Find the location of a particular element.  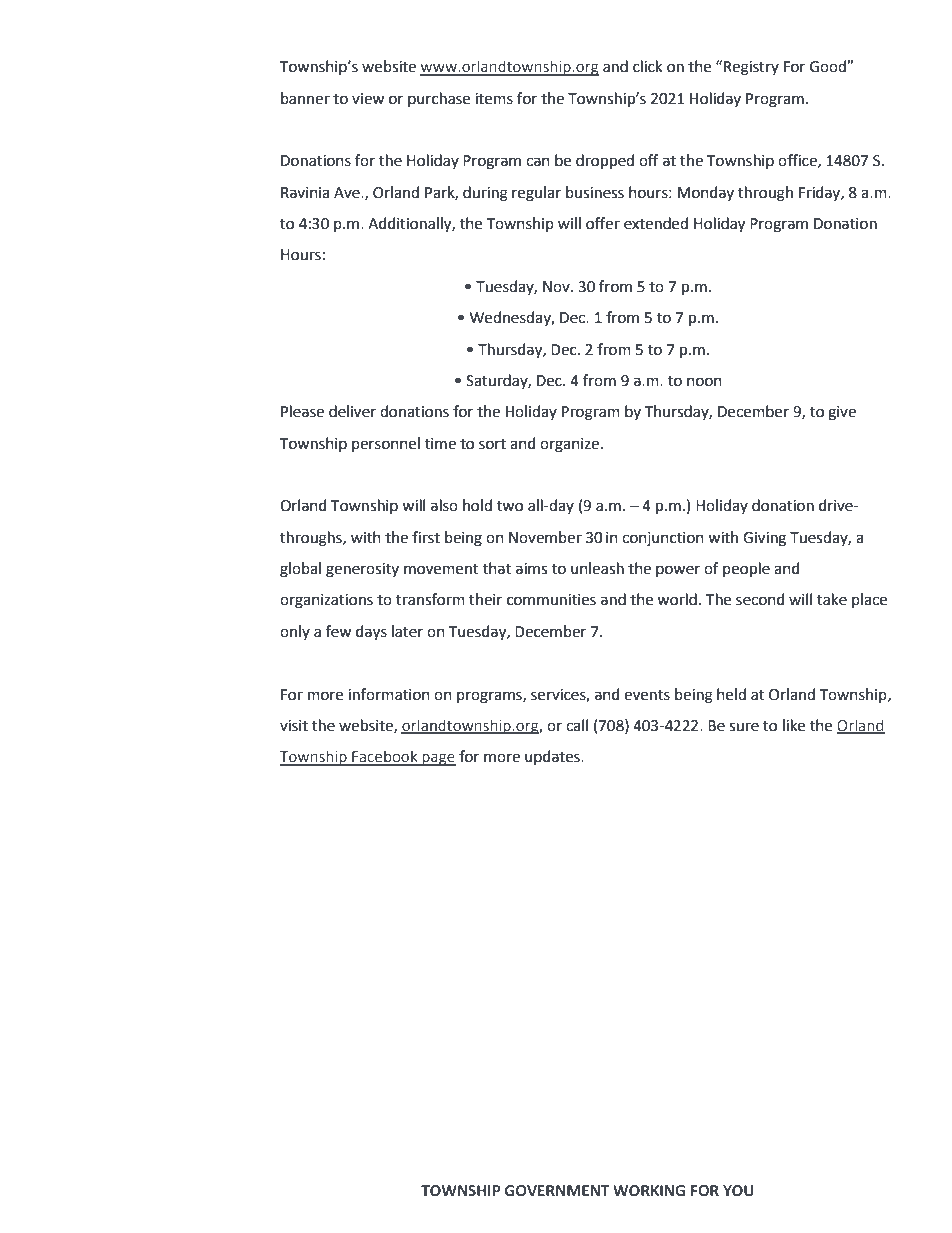

WORKING is located at coordinates (649, 1191).
